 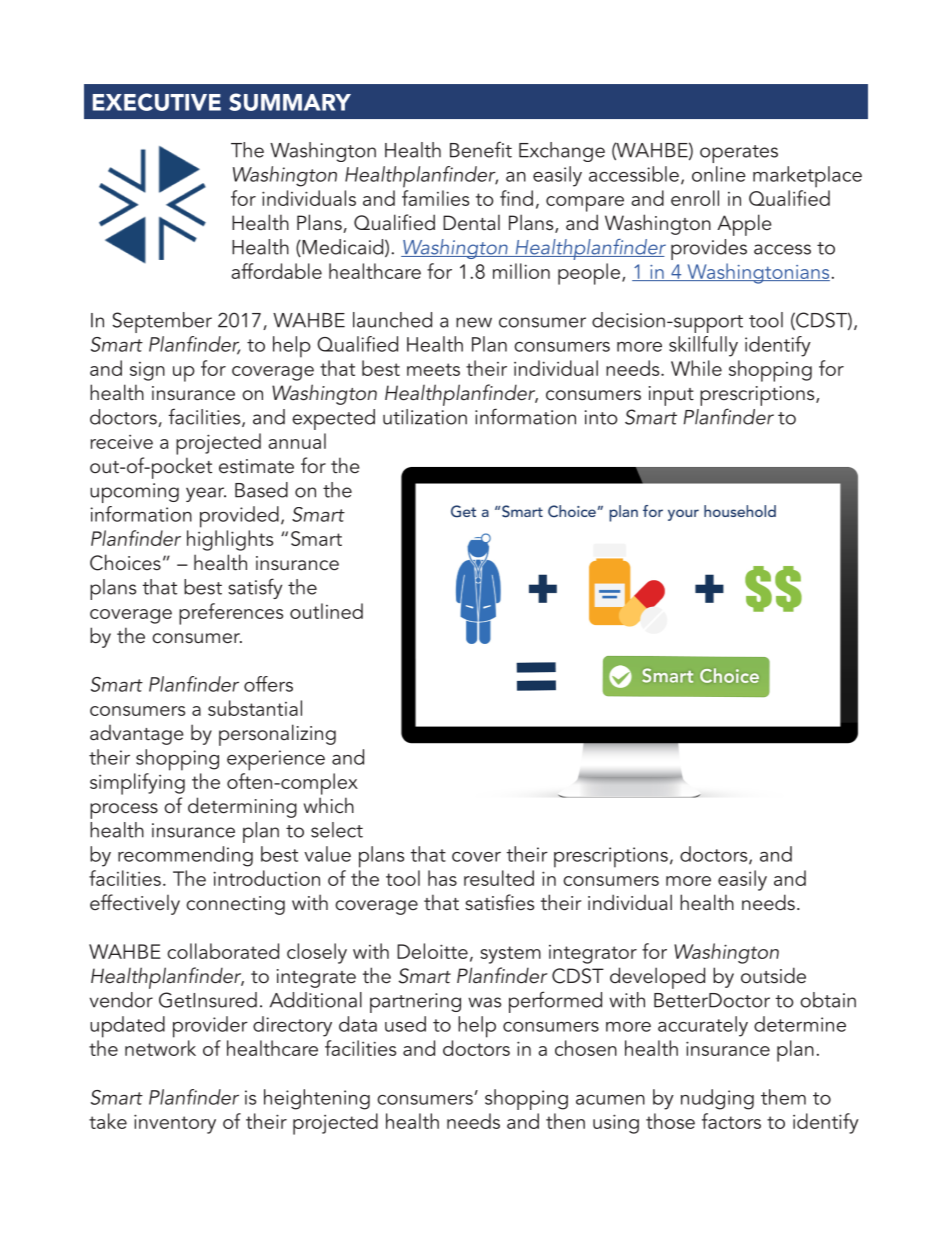 I want to click on utilization, so click(x=425, y=417).
